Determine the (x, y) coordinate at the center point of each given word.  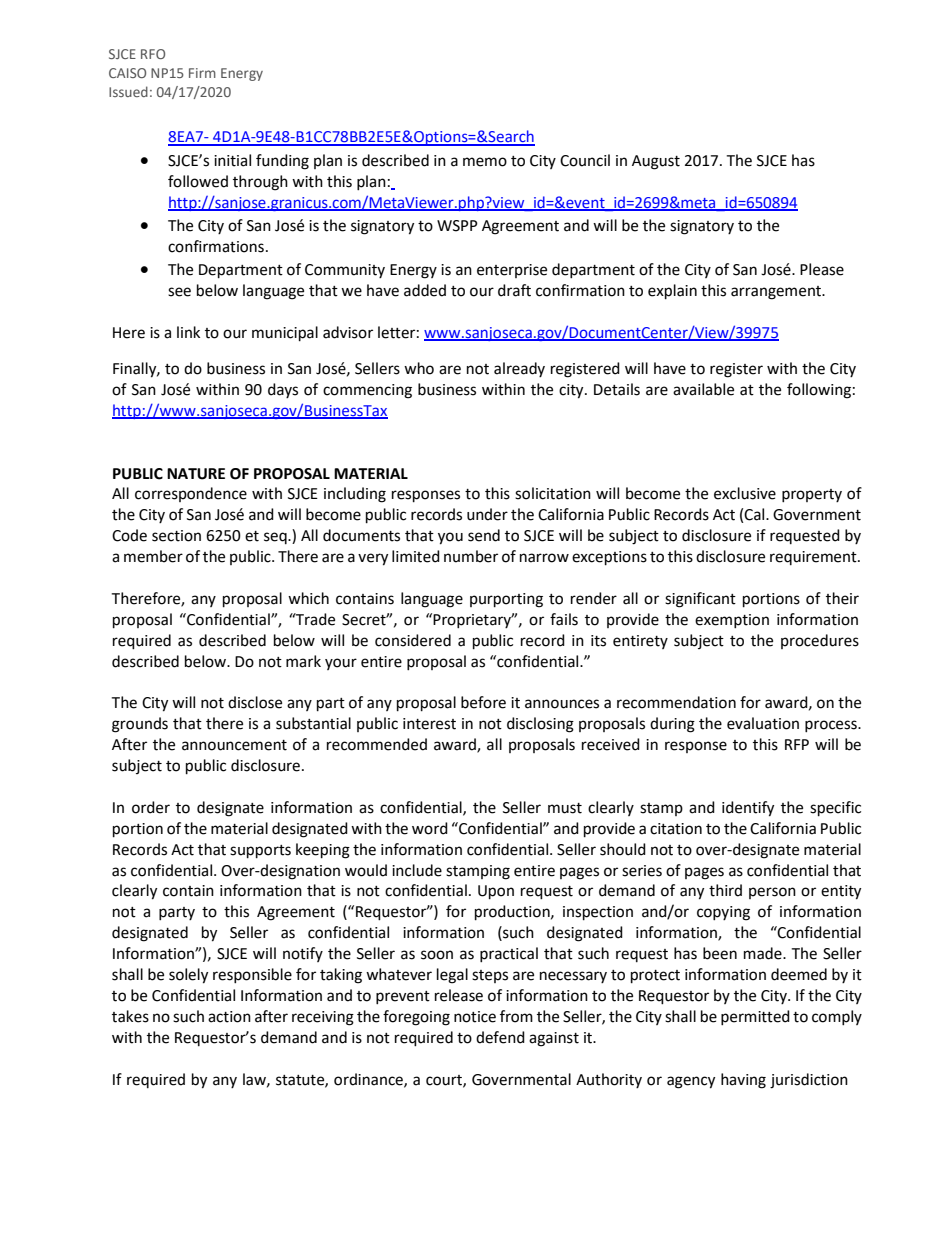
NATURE (196, 474)
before (483, 702)
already (519, 369)
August (656, 162)
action (229, 1017)
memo (485, 162)
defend (500, 1037)
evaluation (763, 723)
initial (232, 160)
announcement (234, 745)
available (703, 389)
